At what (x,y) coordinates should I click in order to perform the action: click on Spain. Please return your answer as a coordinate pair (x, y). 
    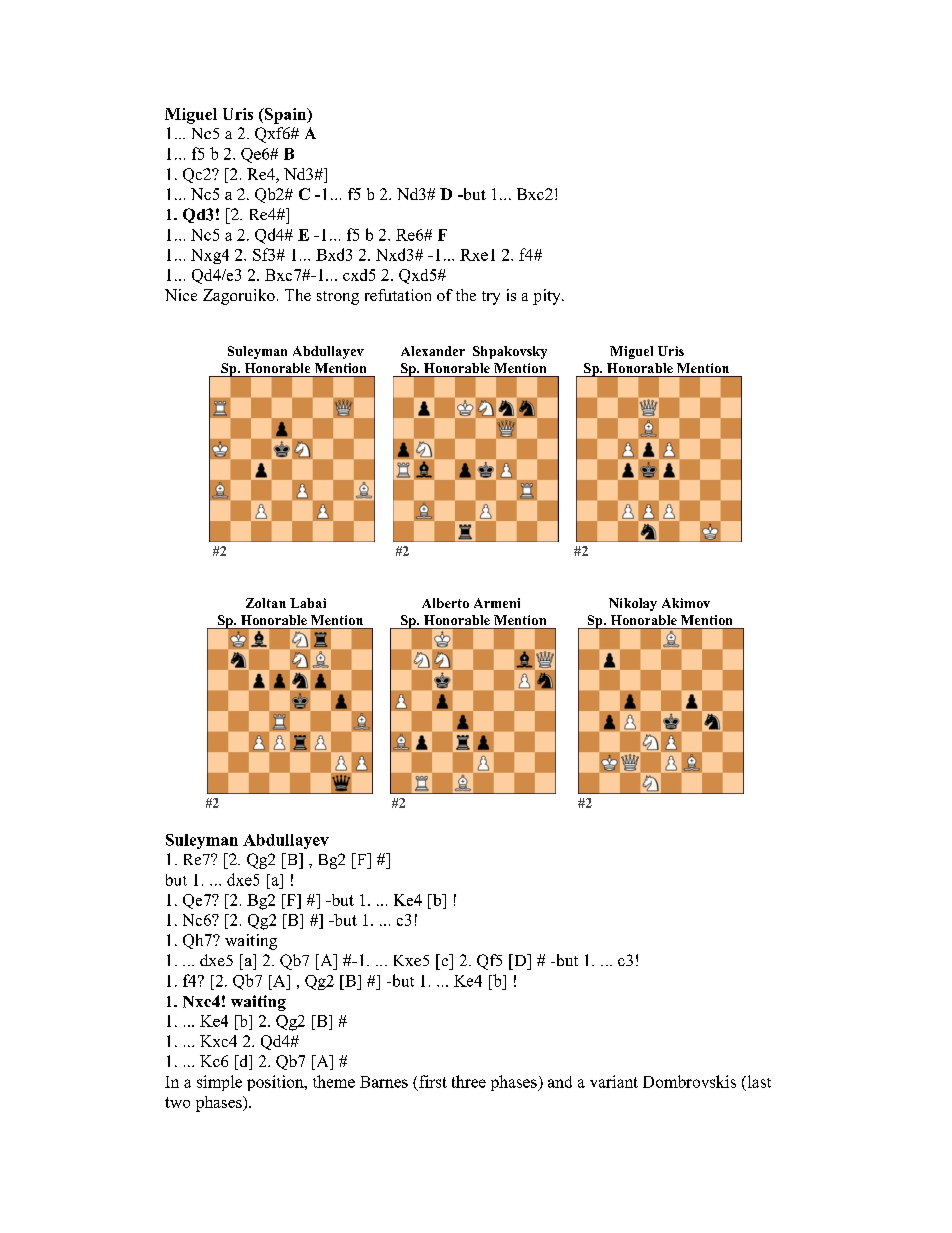
    Looking at the image, I should click on (286, 116).
